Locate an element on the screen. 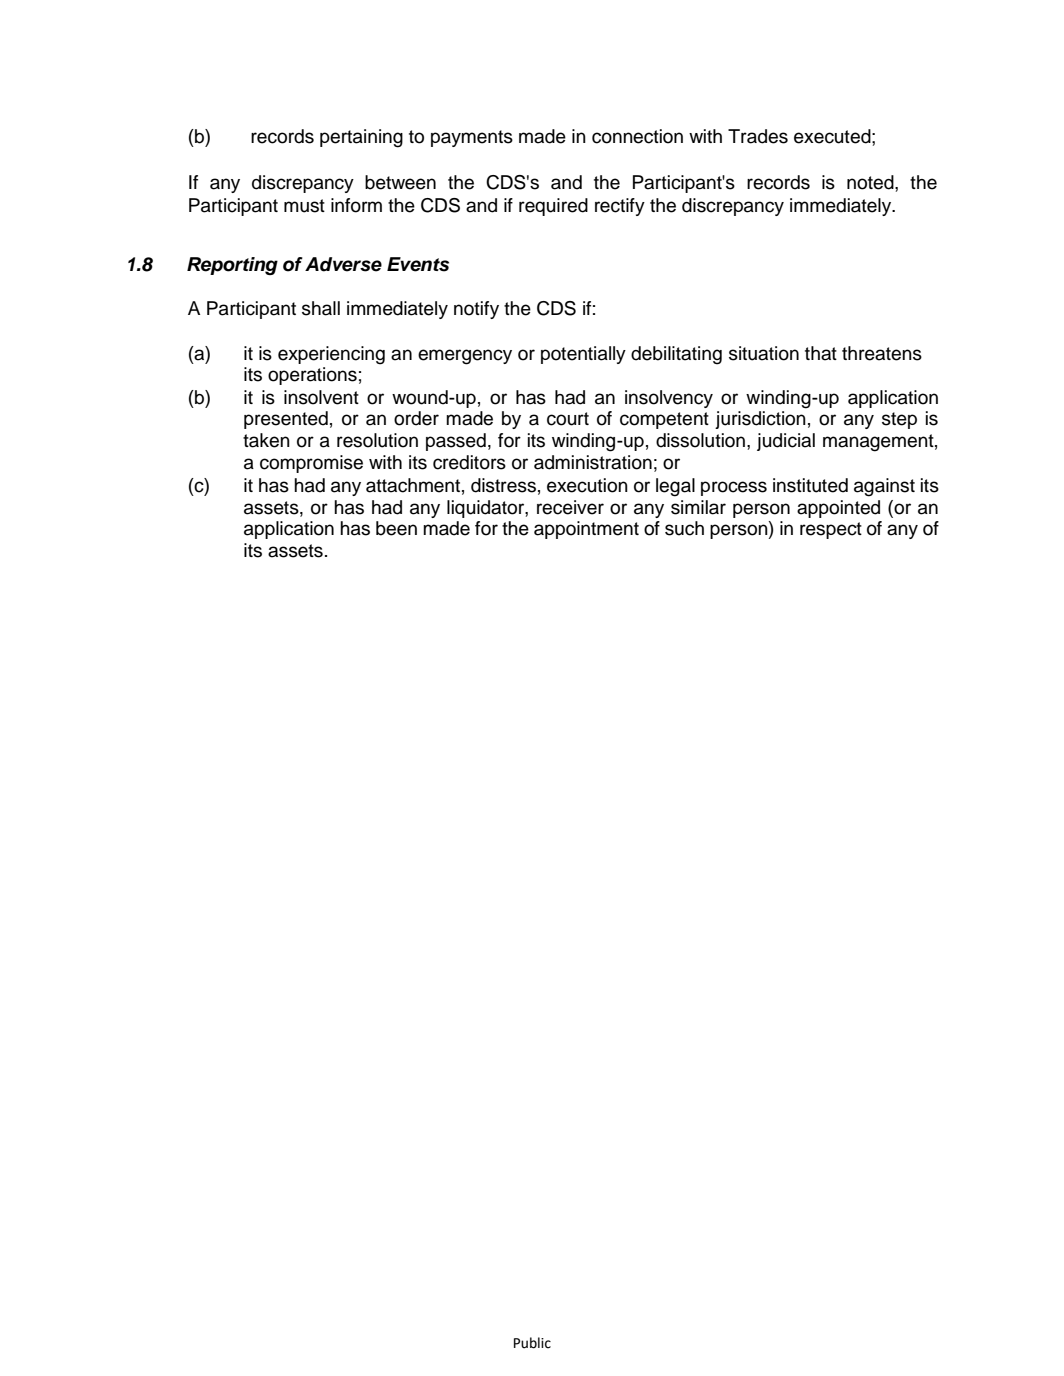  appointment is located at coordinates (586, 530).
